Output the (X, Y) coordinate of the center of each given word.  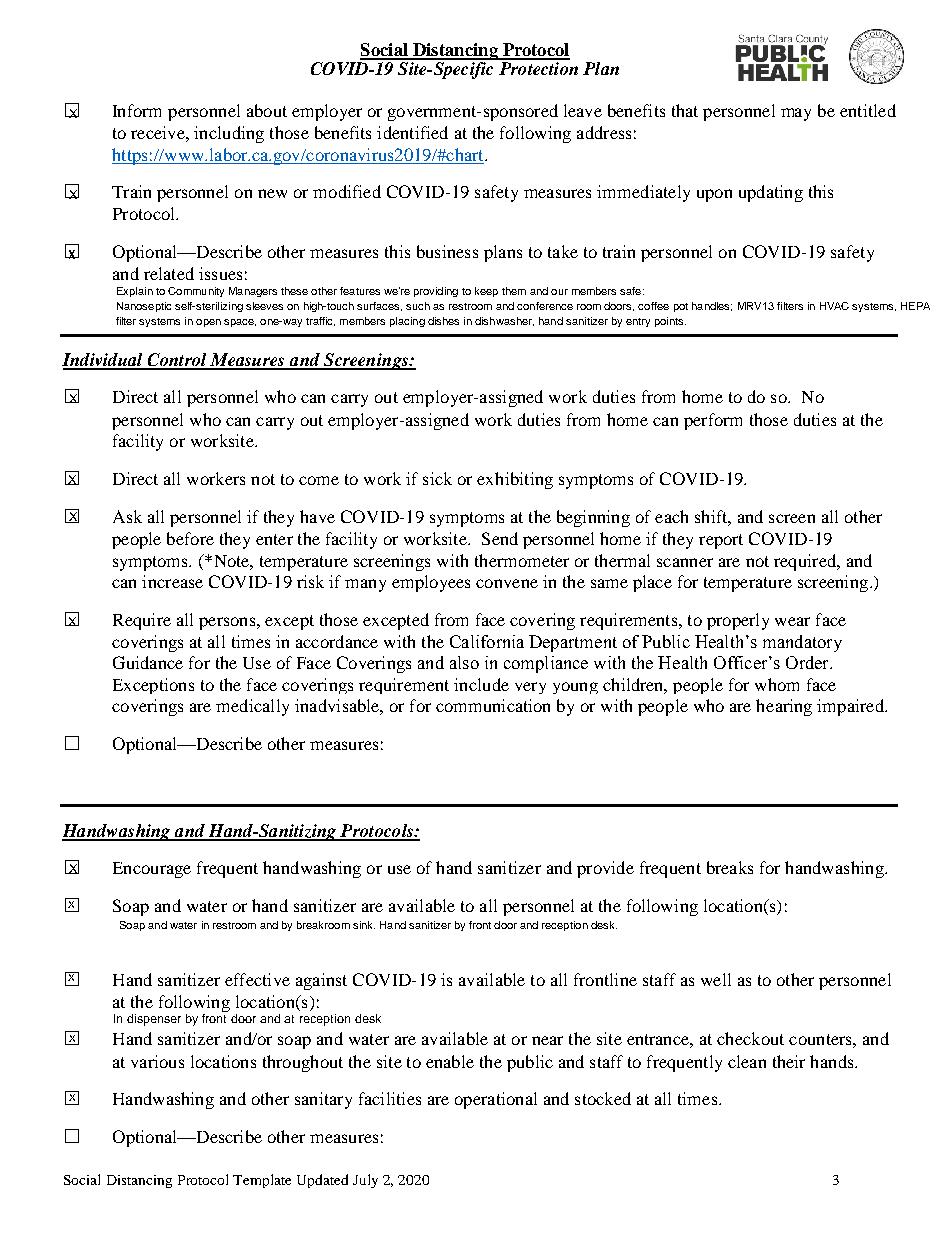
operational (496, 1100)
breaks (730, 867)
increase (172, 581)
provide (605, 869)
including (229, 134)
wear (792, 621)
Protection (537, 67)
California (487, 641)
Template (262, 1181)
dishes (443, 321)
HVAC (834, 306)
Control (177, 361)
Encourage (152, 870)
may (796, 114)
